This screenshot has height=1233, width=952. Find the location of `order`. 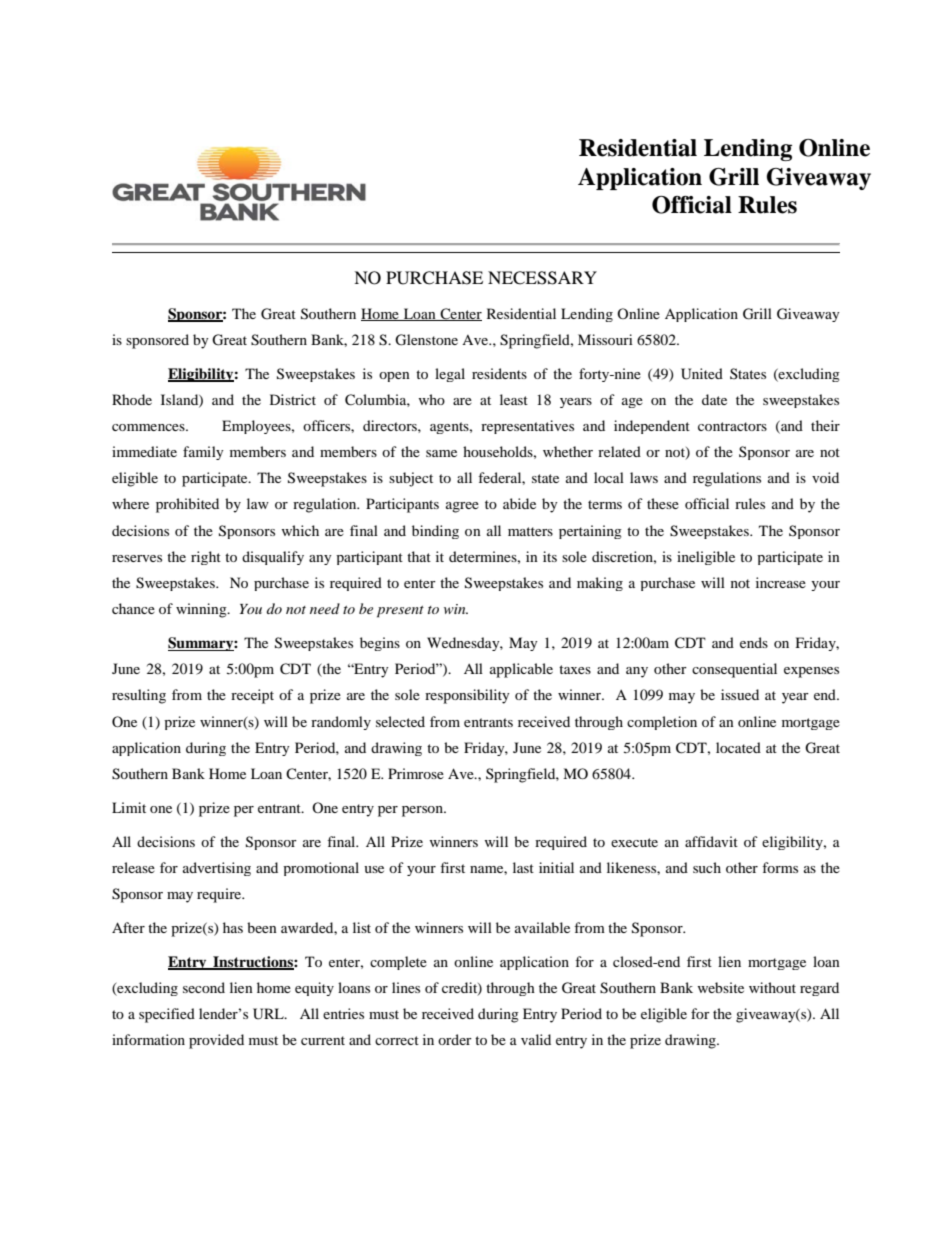

order is located at coordinates (455, 1039).
